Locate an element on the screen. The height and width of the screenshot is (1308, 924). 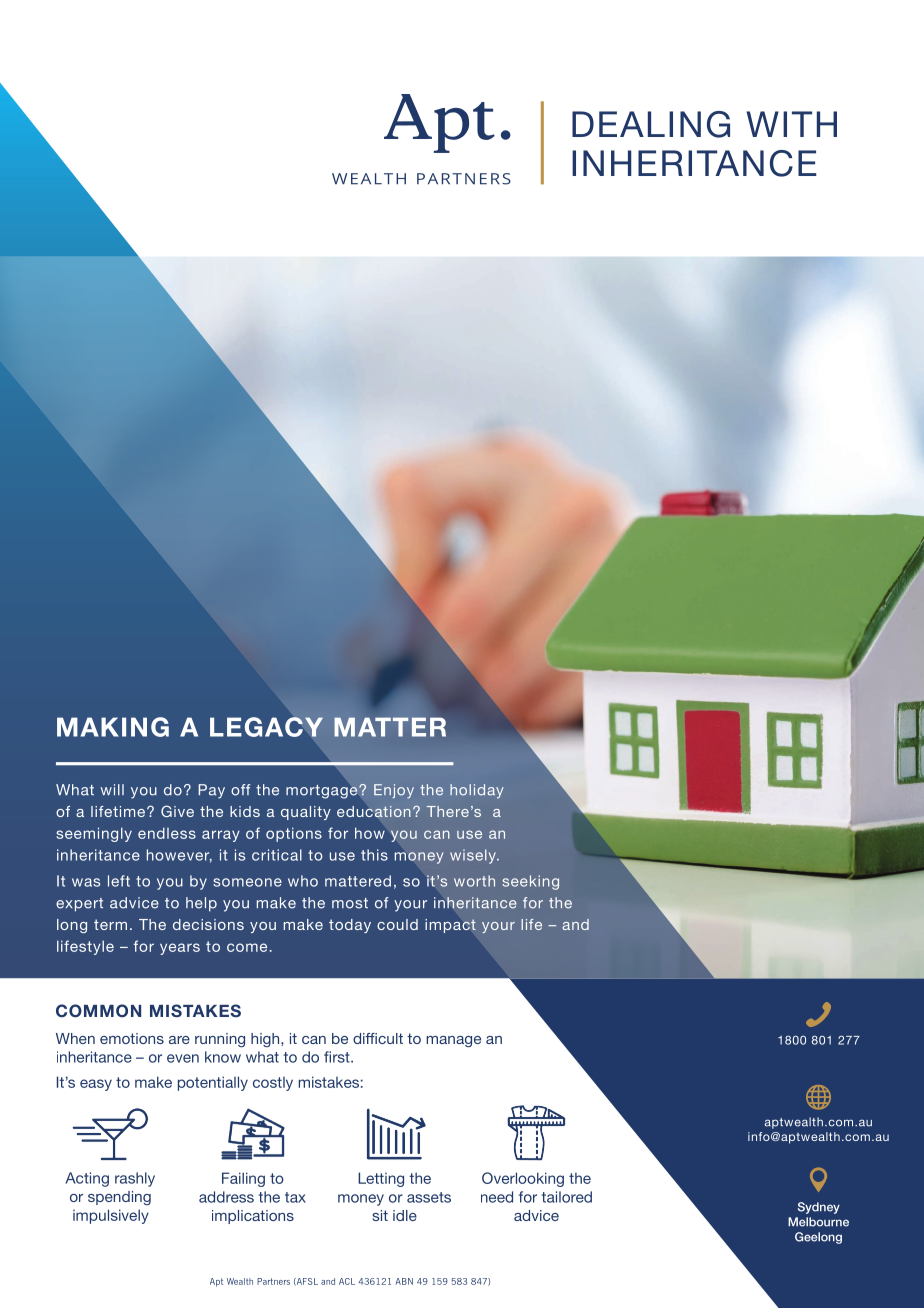
impulsively is located at coordinates (111, 1216).
